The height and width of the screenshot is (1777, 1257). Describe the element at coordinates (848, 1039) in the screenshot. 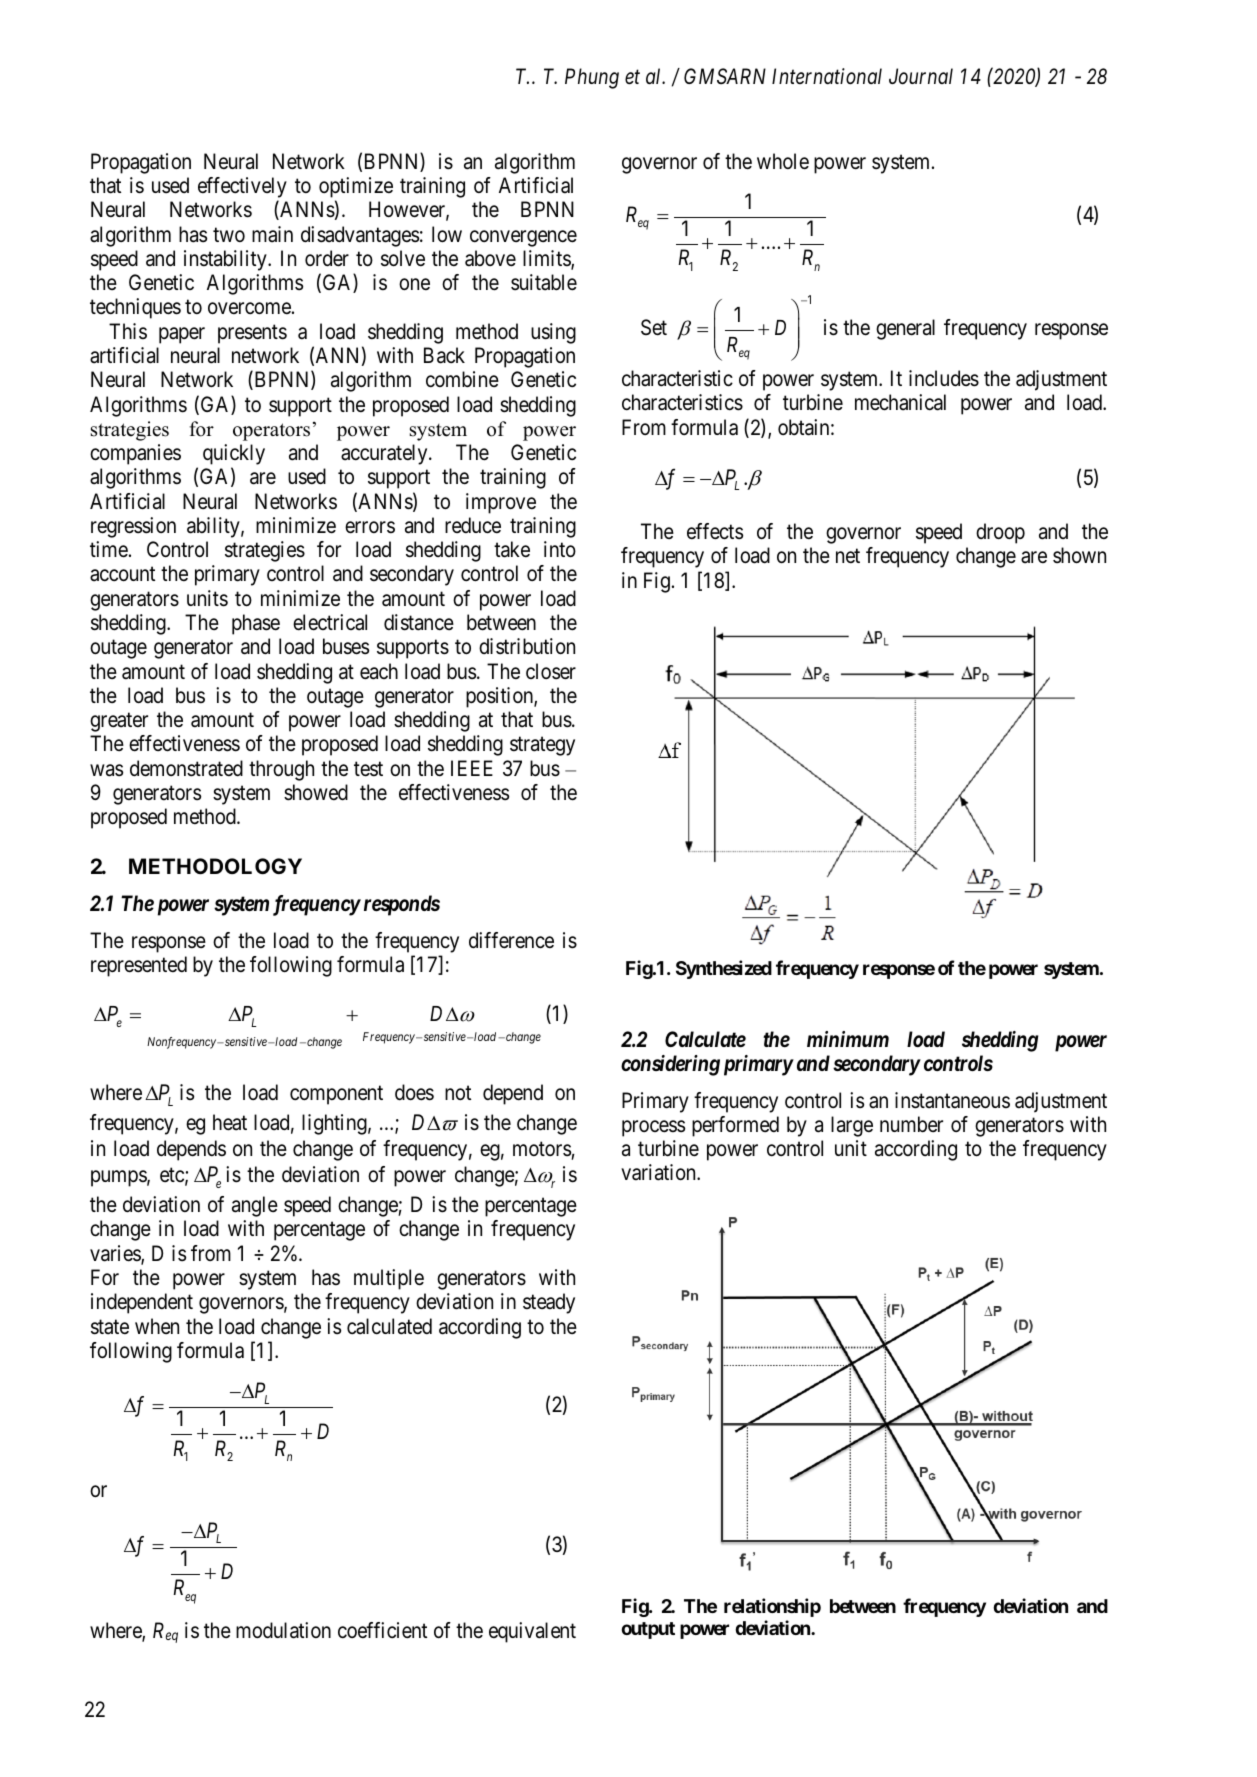

I see `minimum` at that location.
